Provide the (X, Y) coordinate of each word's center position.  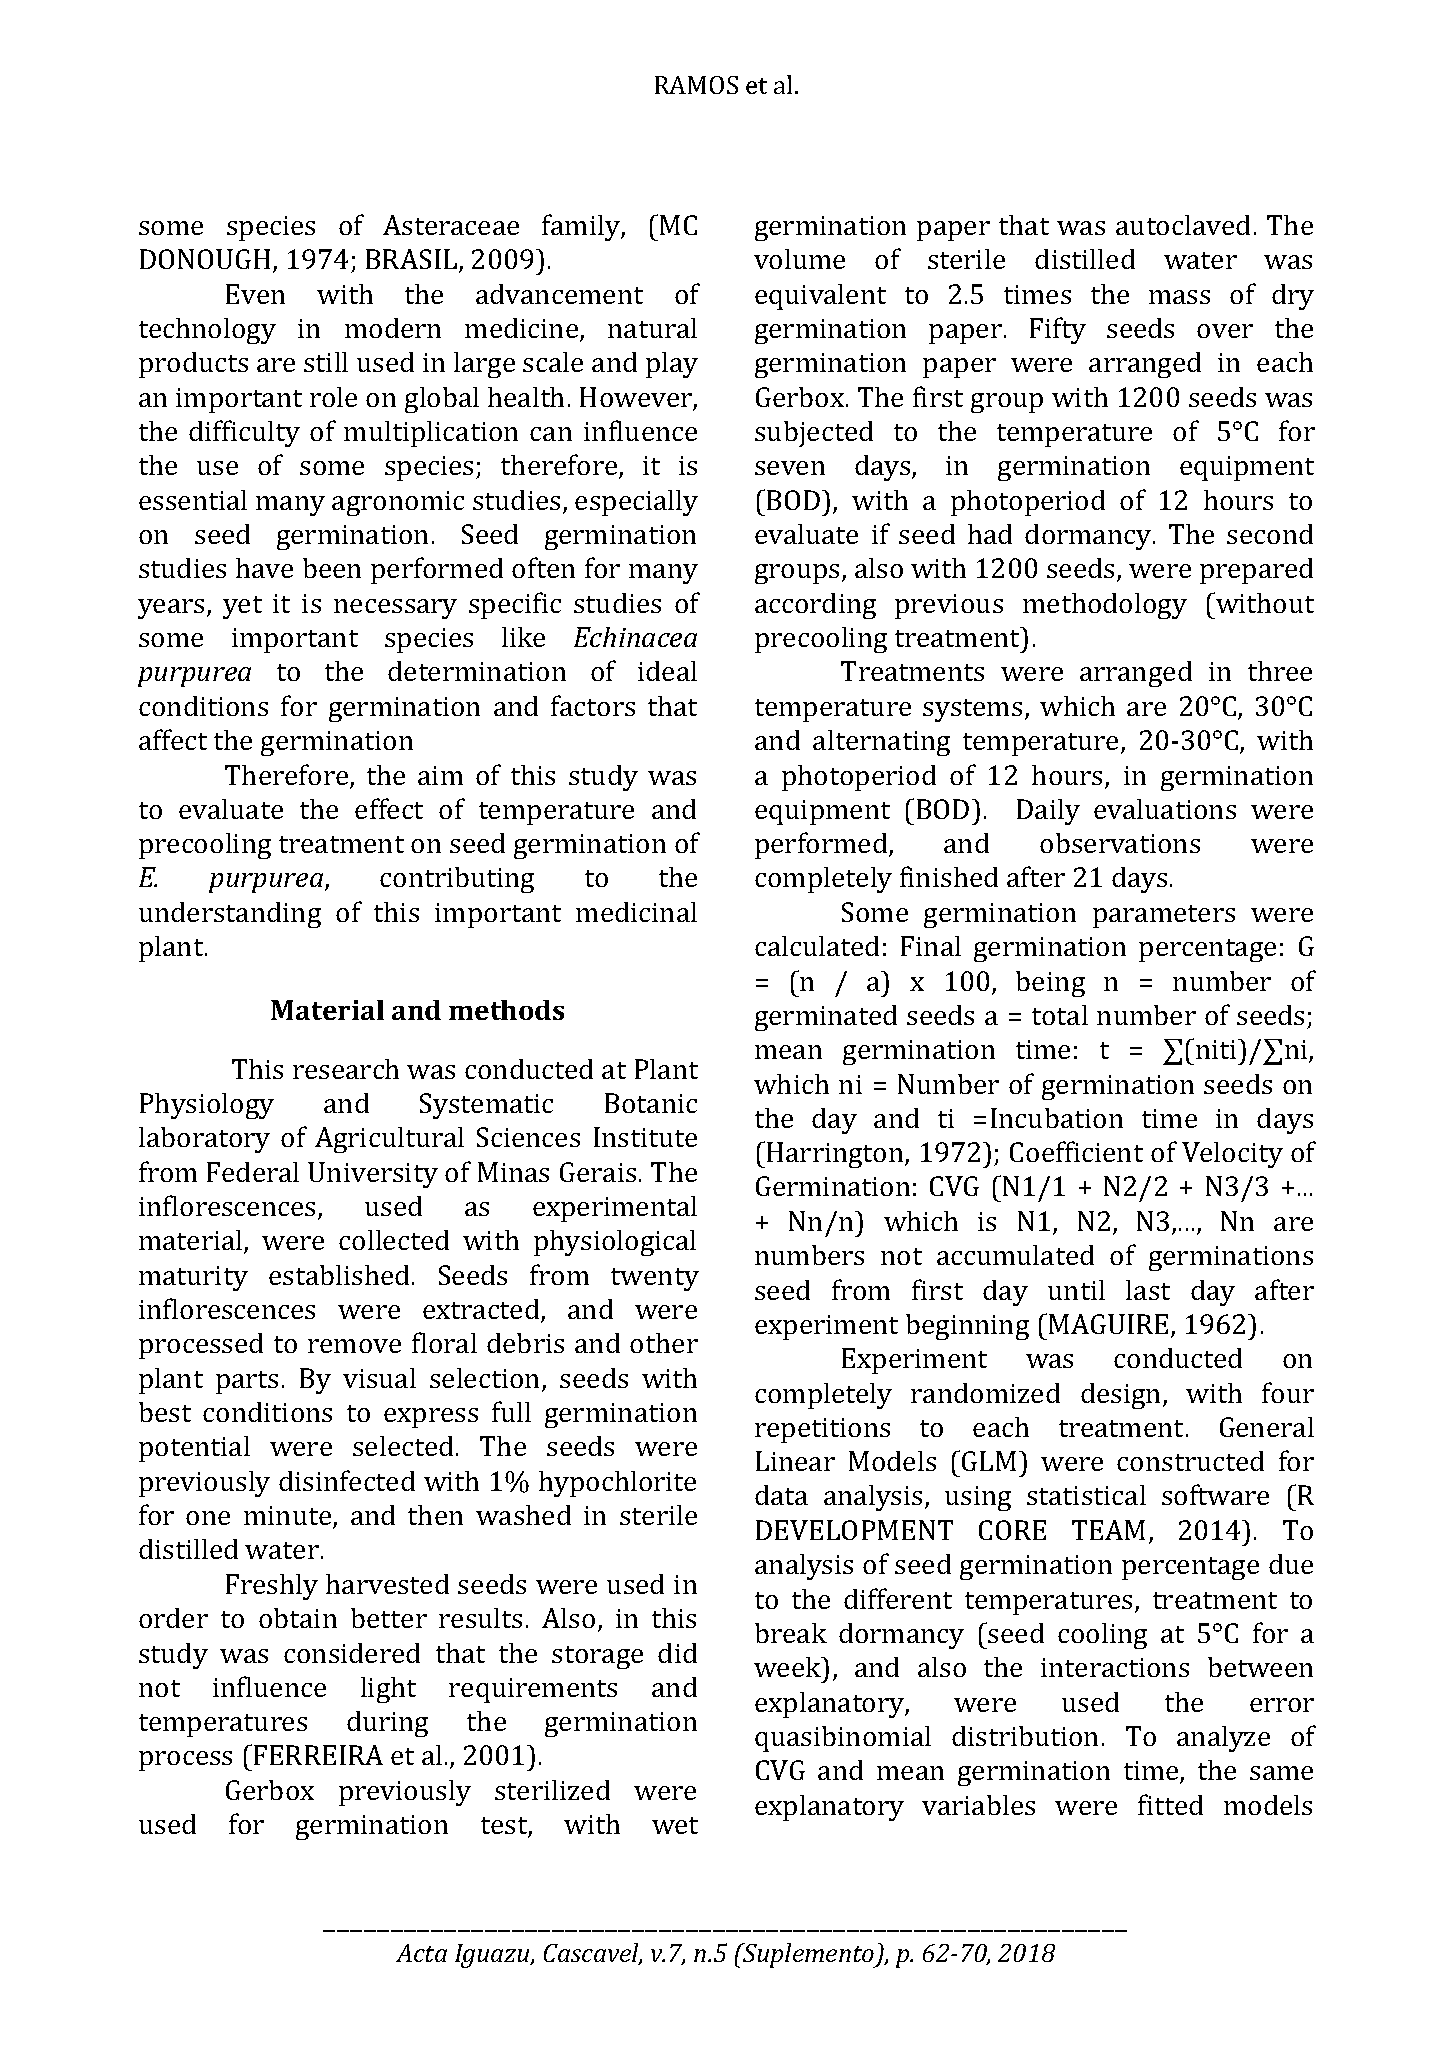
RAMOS (696, 85)
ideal (667, 671)
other (664, 1343)
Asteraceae (451, 225)
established (339, 1275)
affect (173, 739)
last (1148, 1290)
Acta (421, 1953)
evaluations (1165, 809)
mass (1179, 297)
